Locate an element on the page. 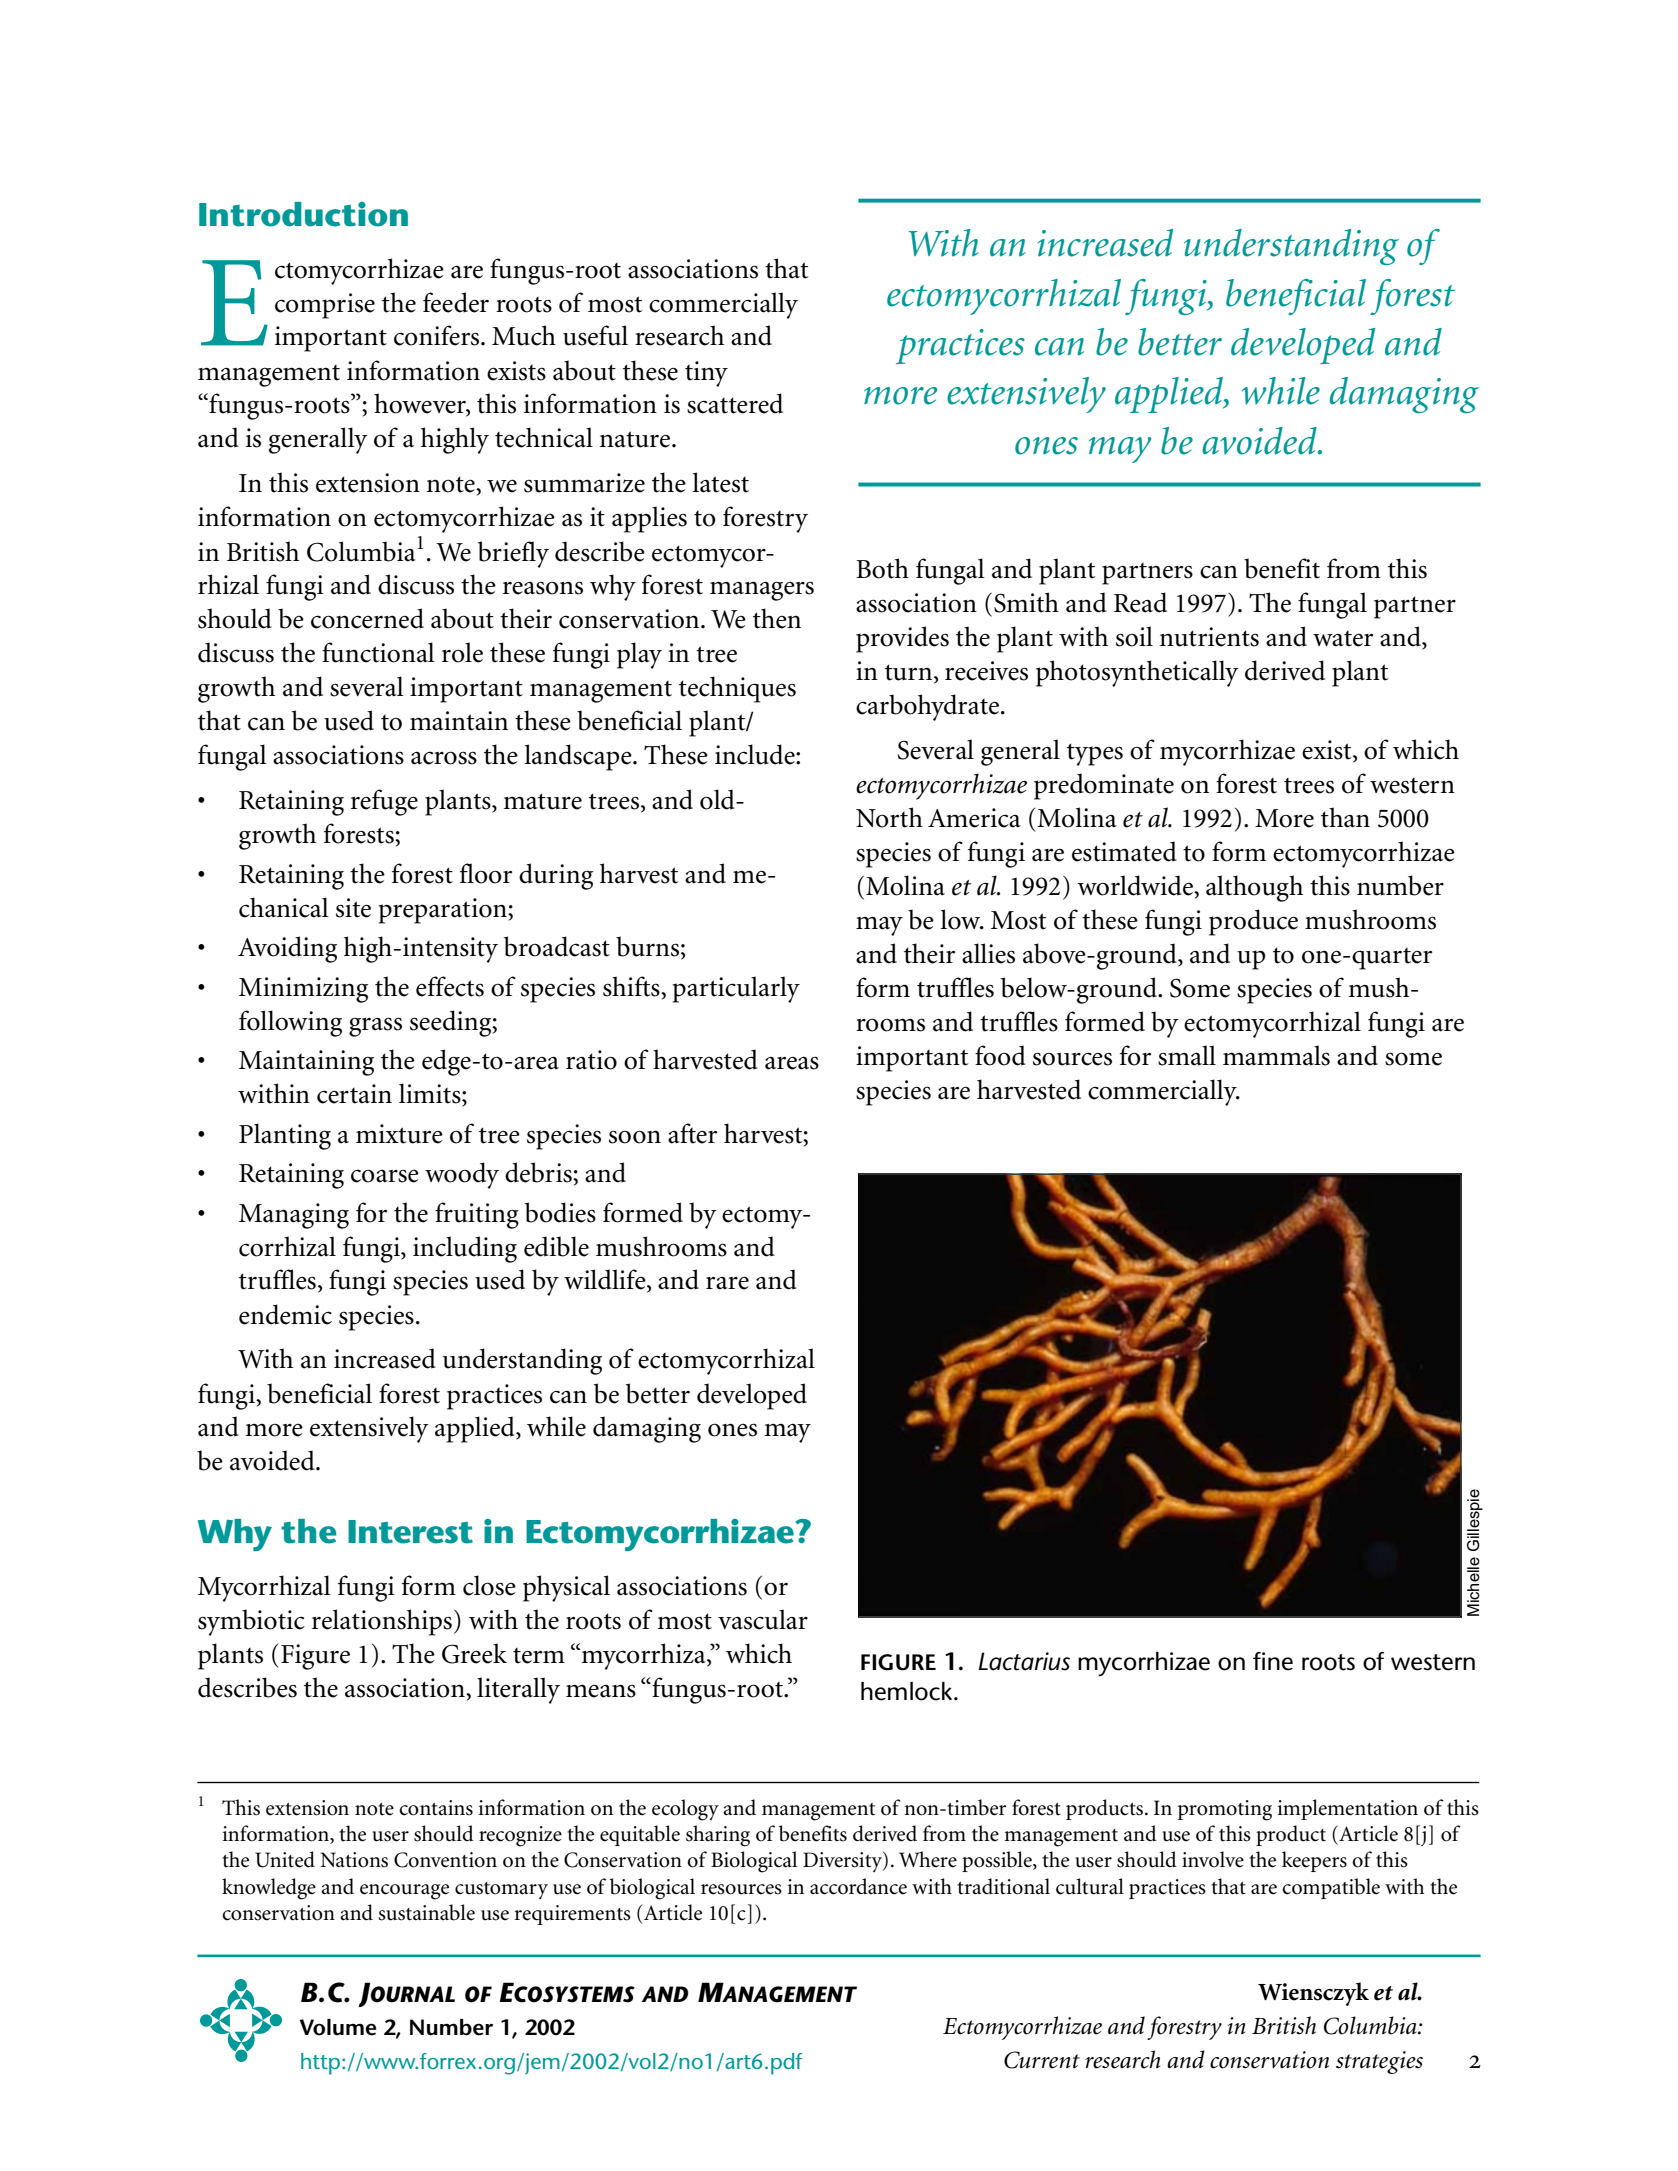 The width and height of the page is (1678, 2171). mammals is located at coordinates (1276, 1055).
